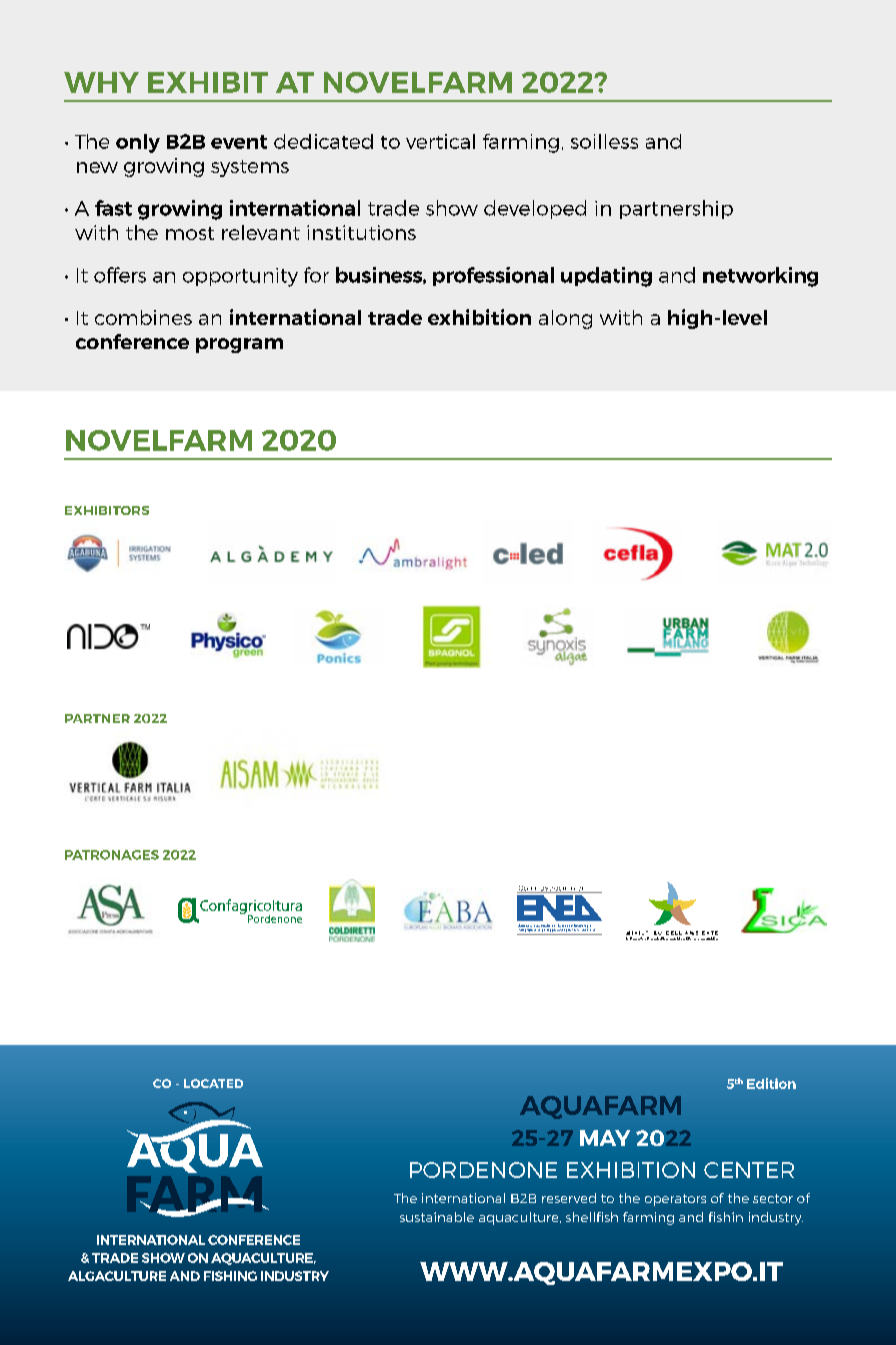  I want to click on along, so click(565, 319).
